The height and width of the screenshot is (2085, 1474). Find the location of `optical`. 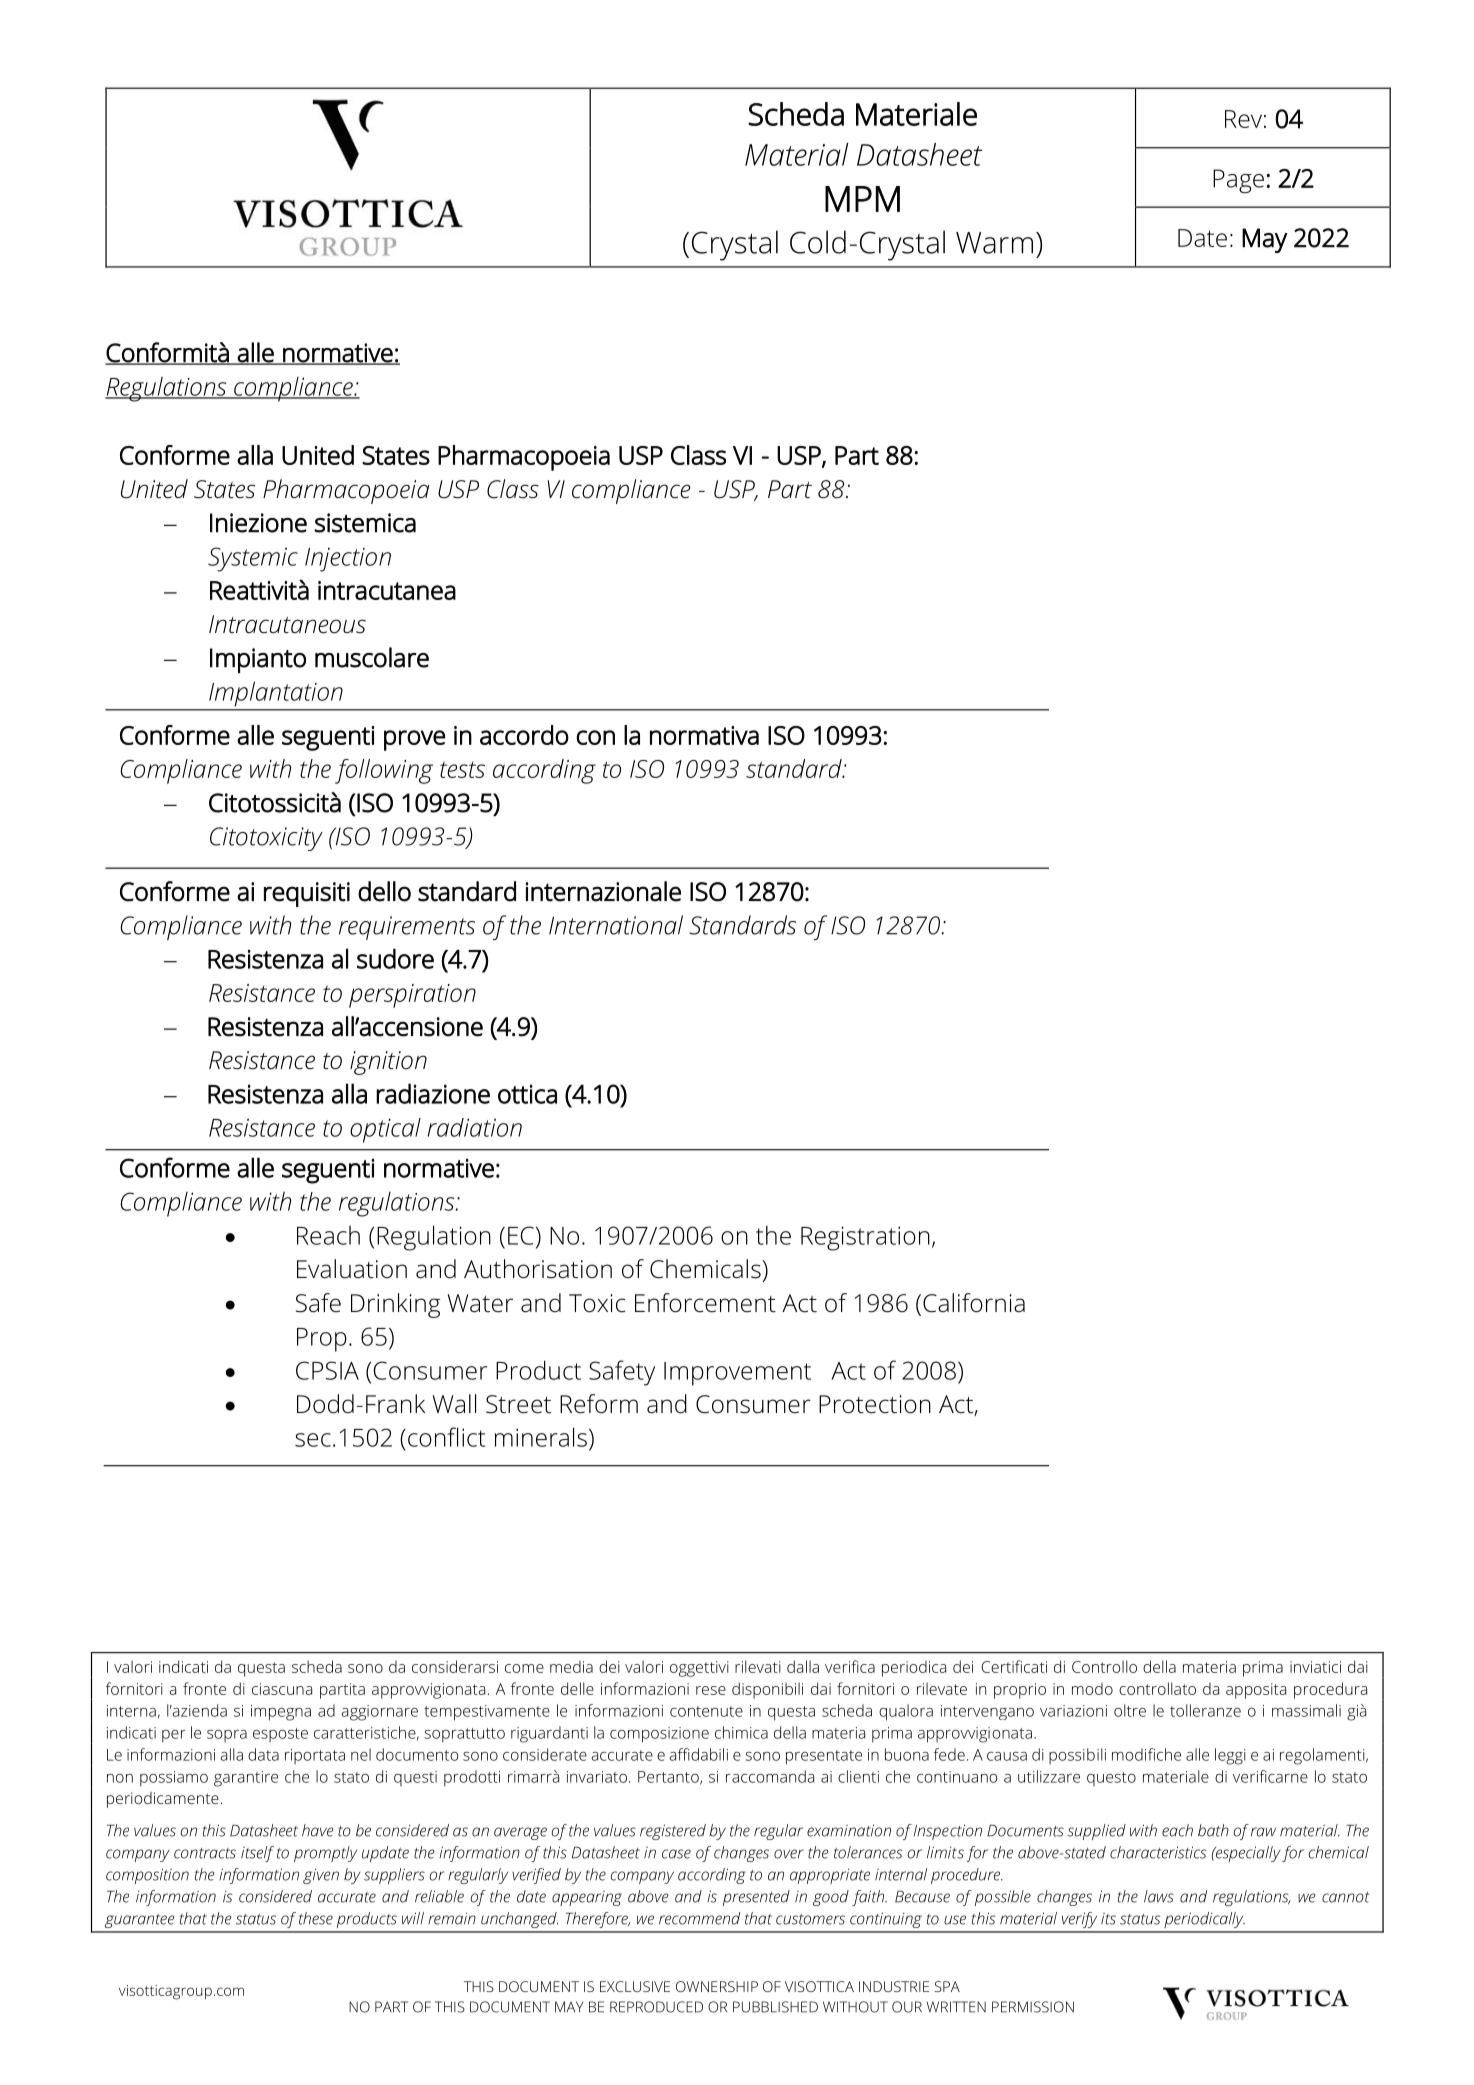

optical is located at coordinates (385, 1130).
